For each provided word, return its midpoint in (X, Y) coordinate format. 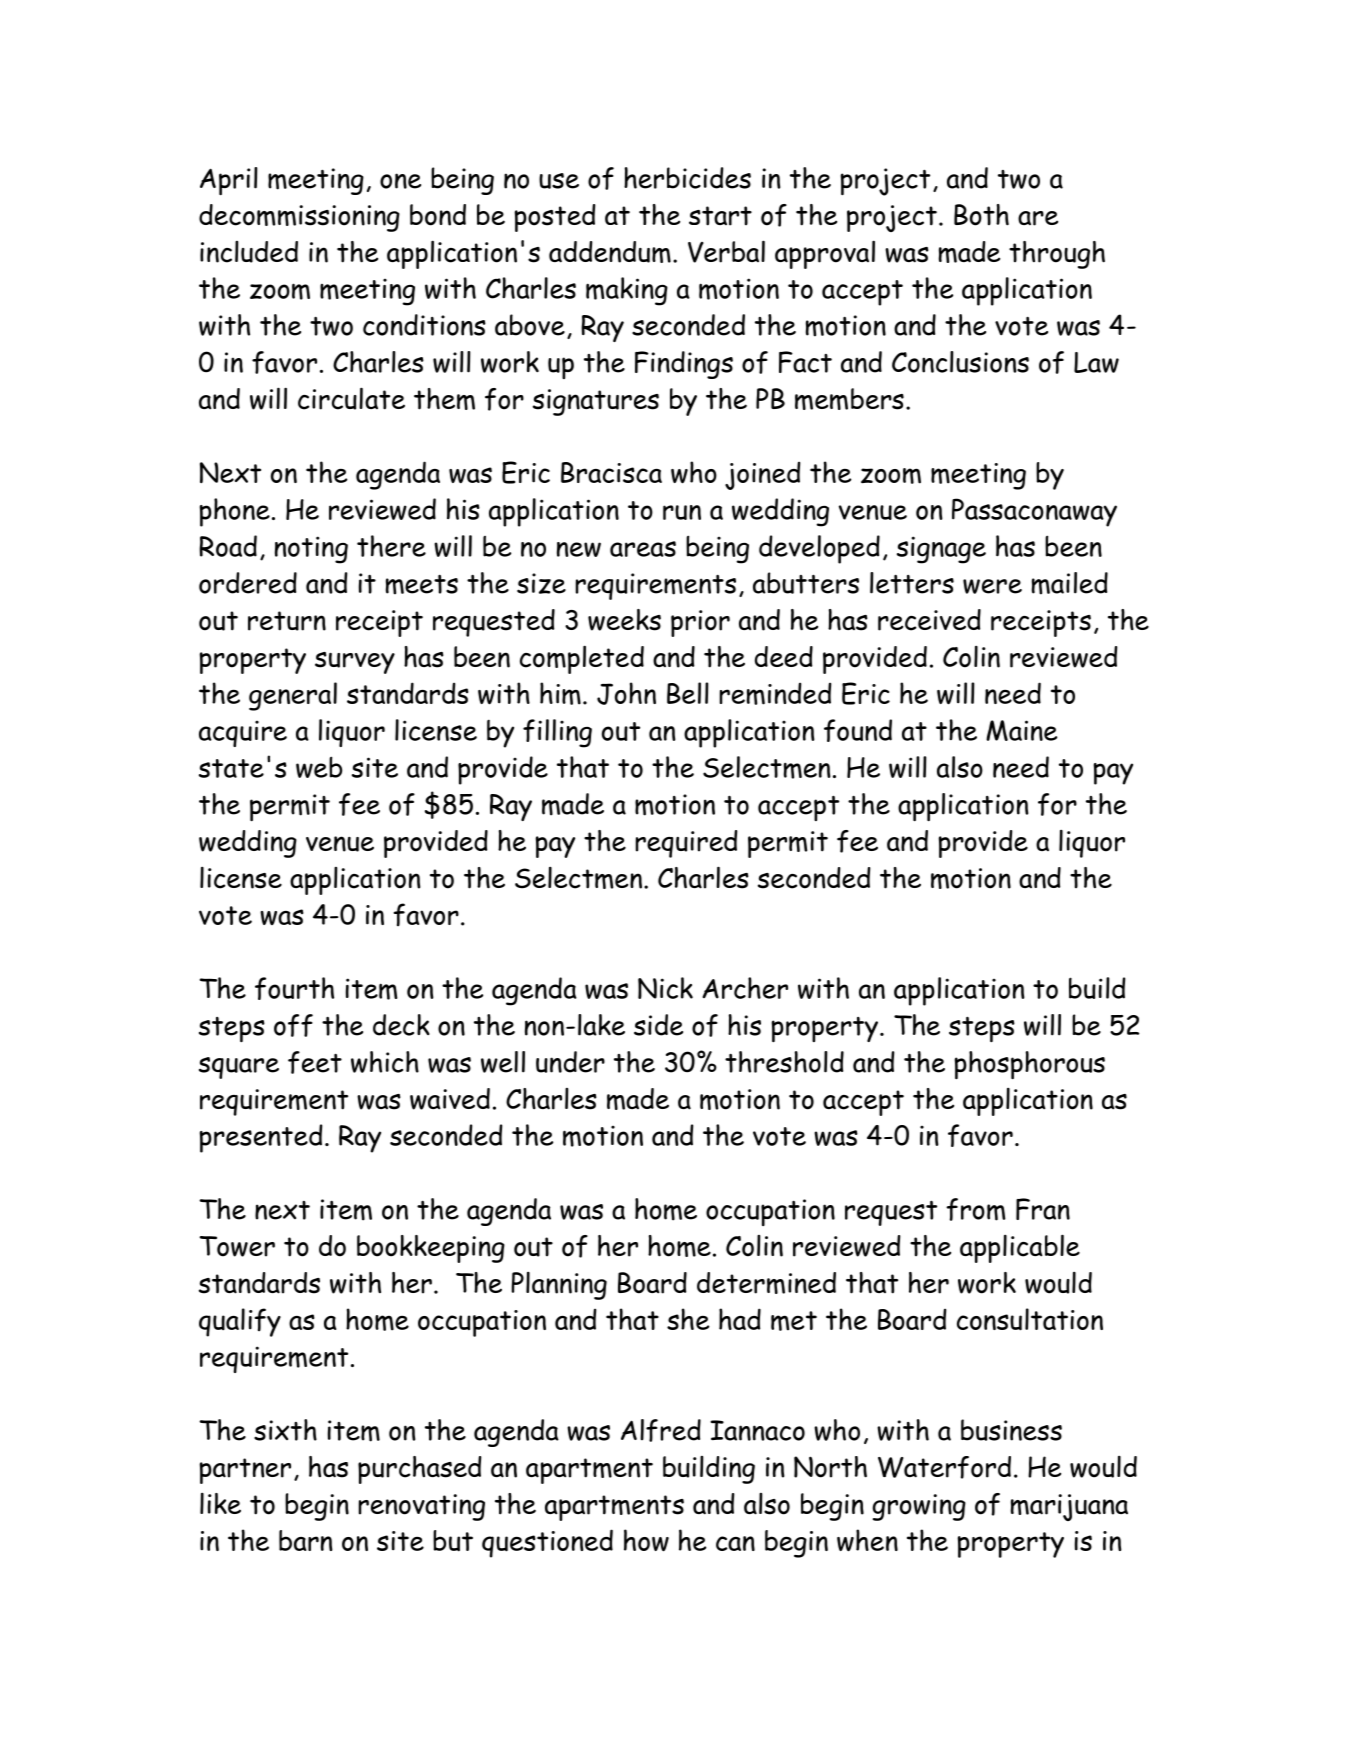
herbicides (687, 178)
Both (981, 215)
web (319, 767)
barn (306, 1540)
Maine (1021, 730)
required (686, 844)
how (646, 1540)
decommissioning (299, 218)
